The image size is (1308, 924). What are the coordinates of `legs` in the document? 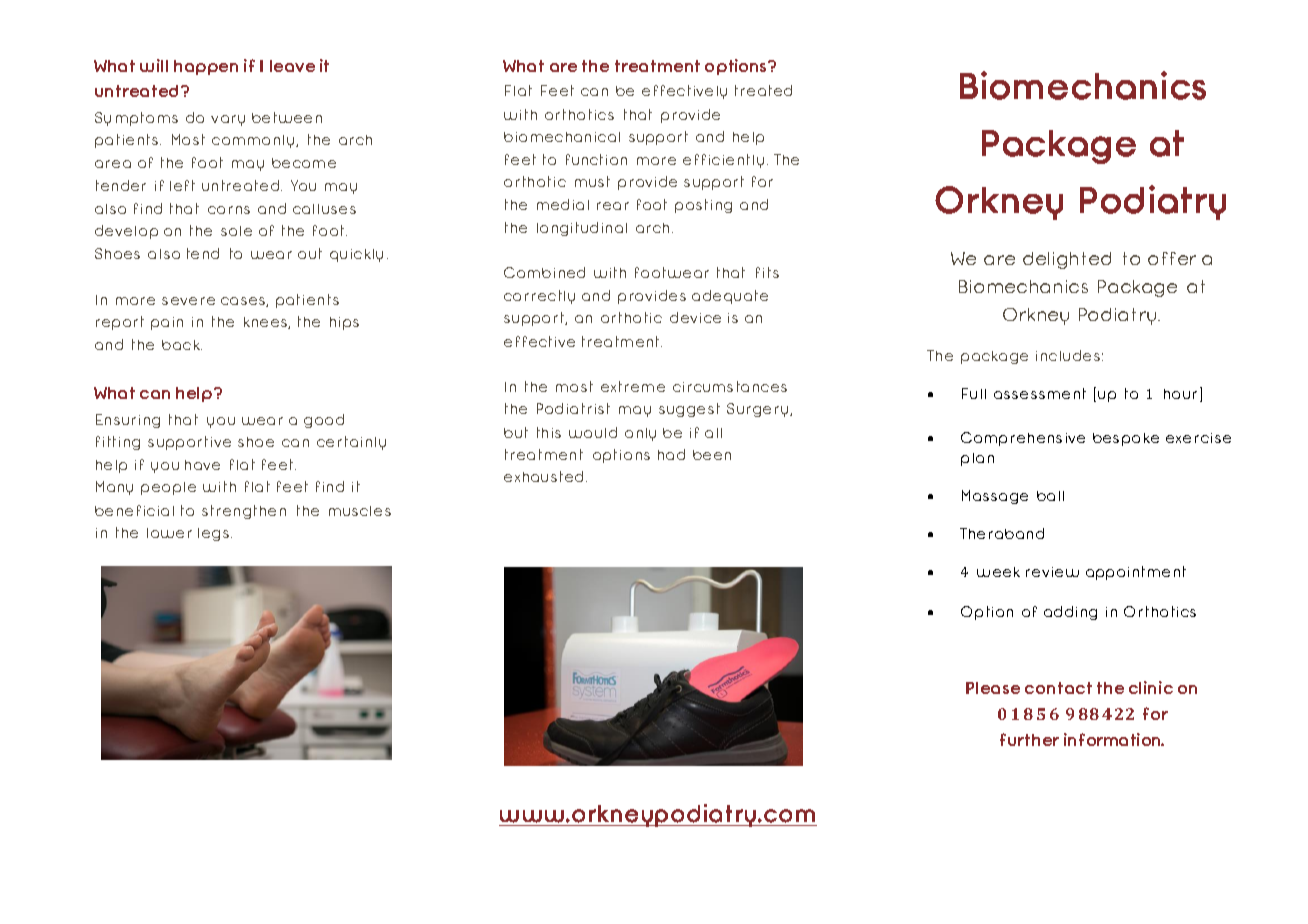 It's located at (215, 534).
